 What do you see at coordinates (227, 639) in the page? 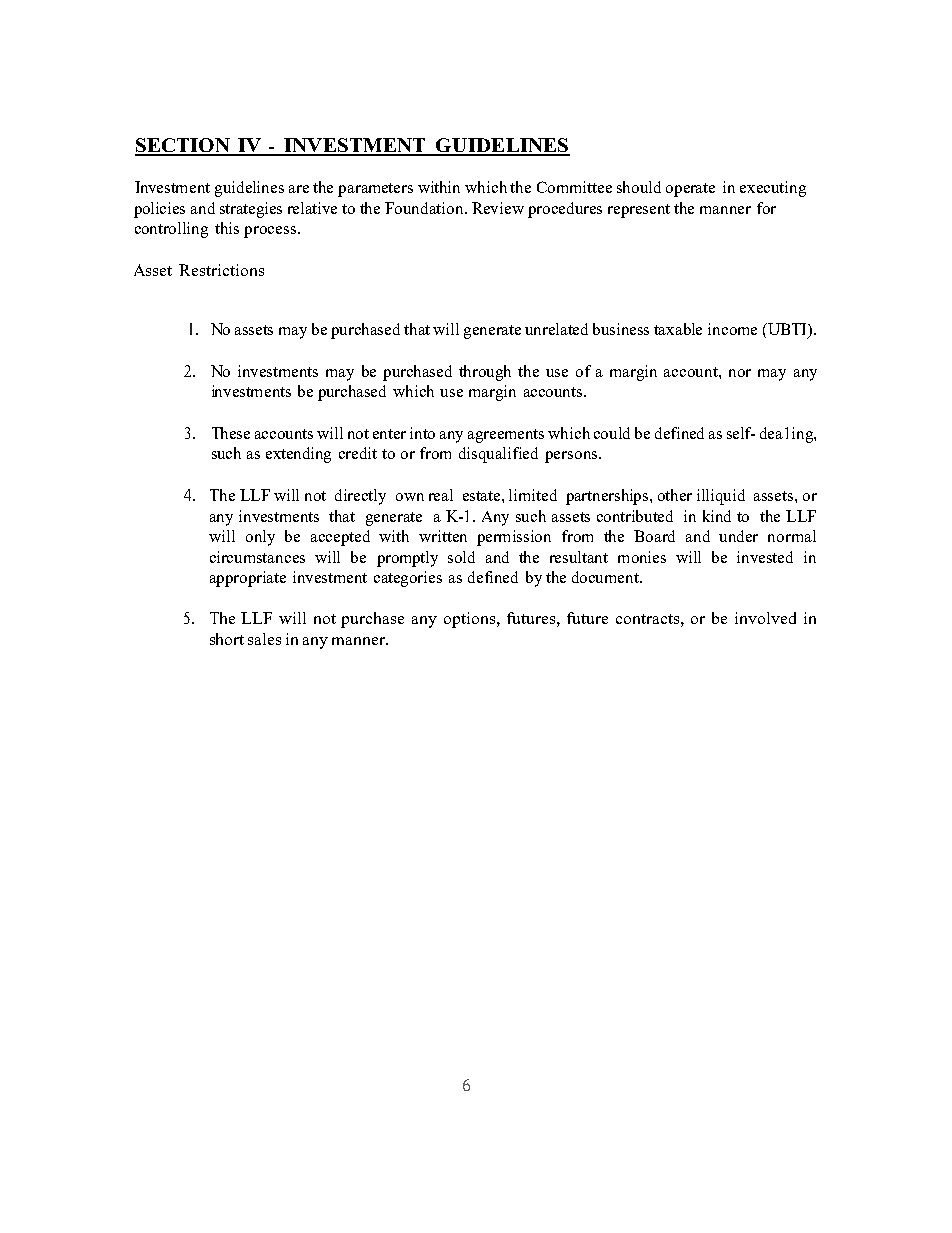
I see `short` at bounding box center [227, 639].
